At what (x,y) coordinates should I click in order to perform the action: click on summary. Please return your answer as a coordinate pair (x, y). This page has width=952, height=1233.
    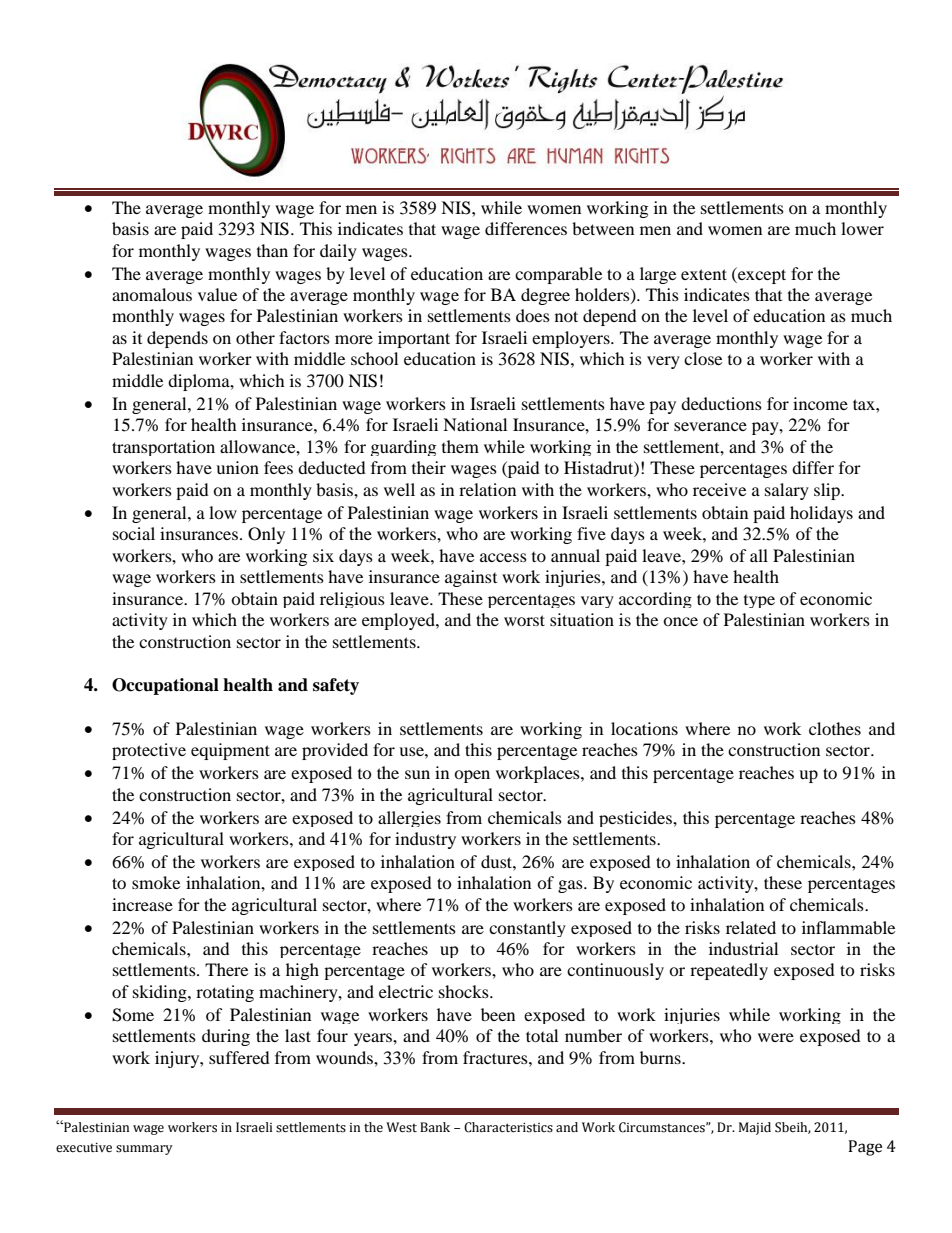
    Looking at the image, I should click on (144, 1150).
